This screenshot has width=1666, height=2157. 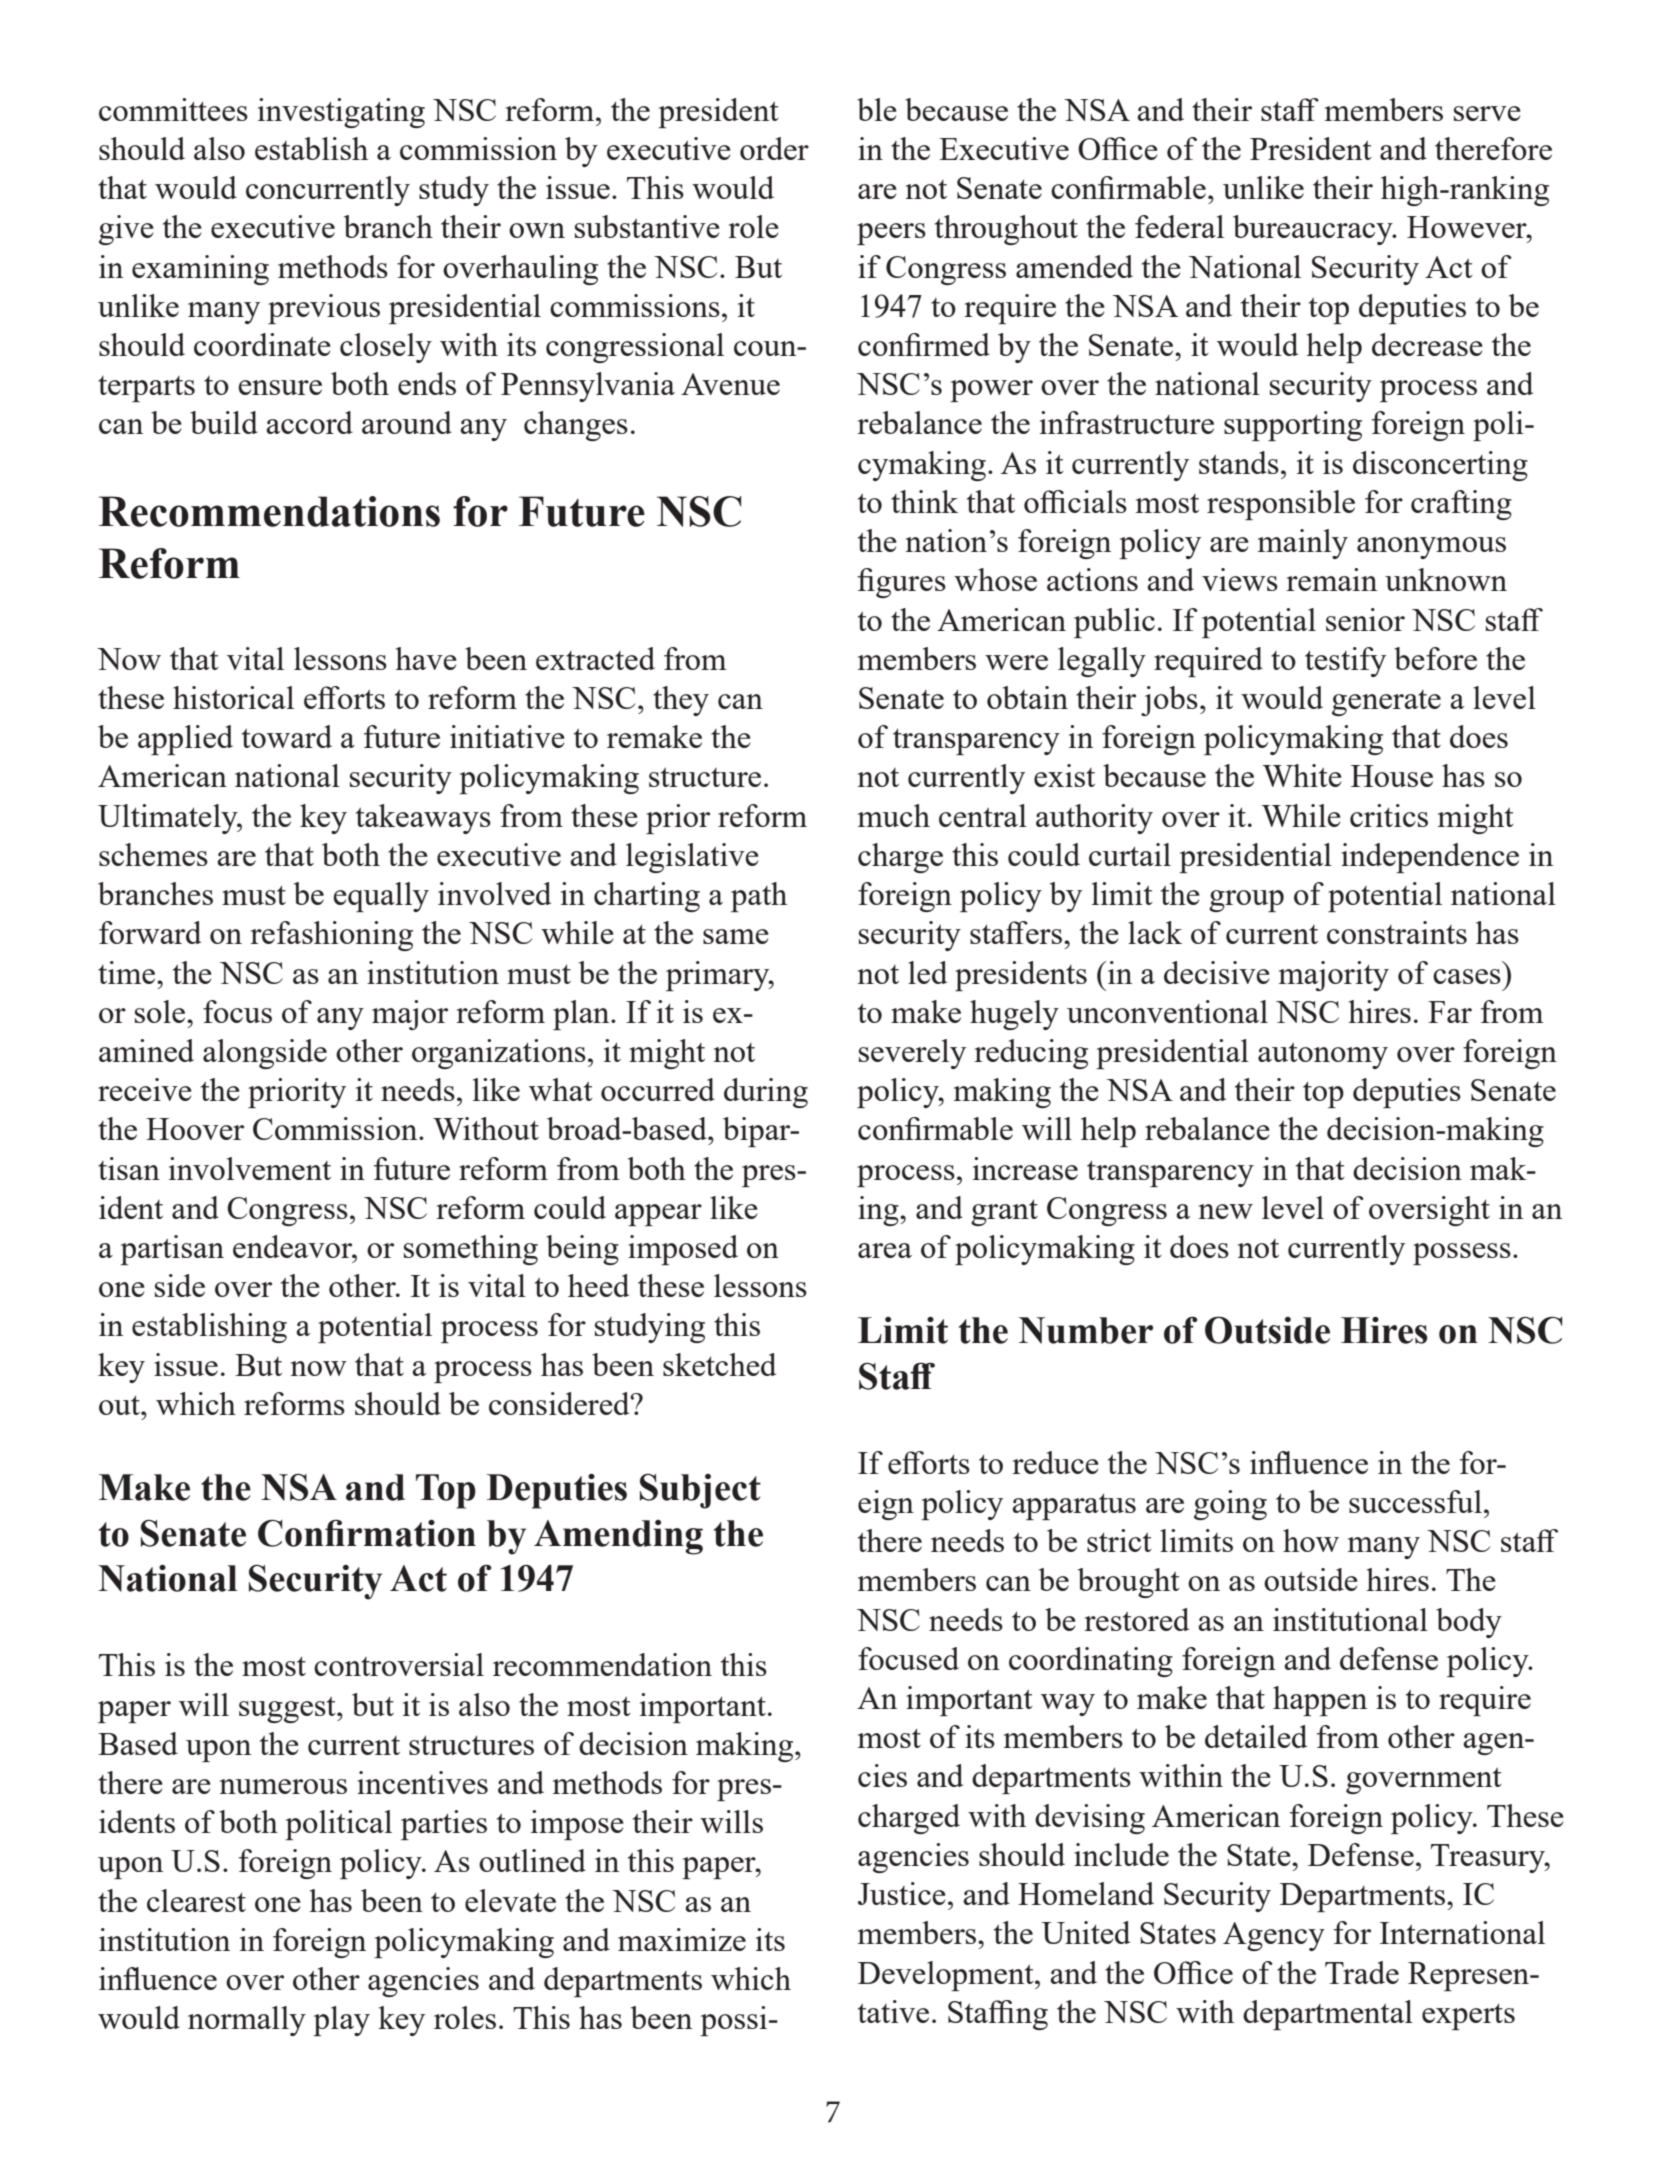 I want to click on bureaucracy, so click(x=1314, y=230).
